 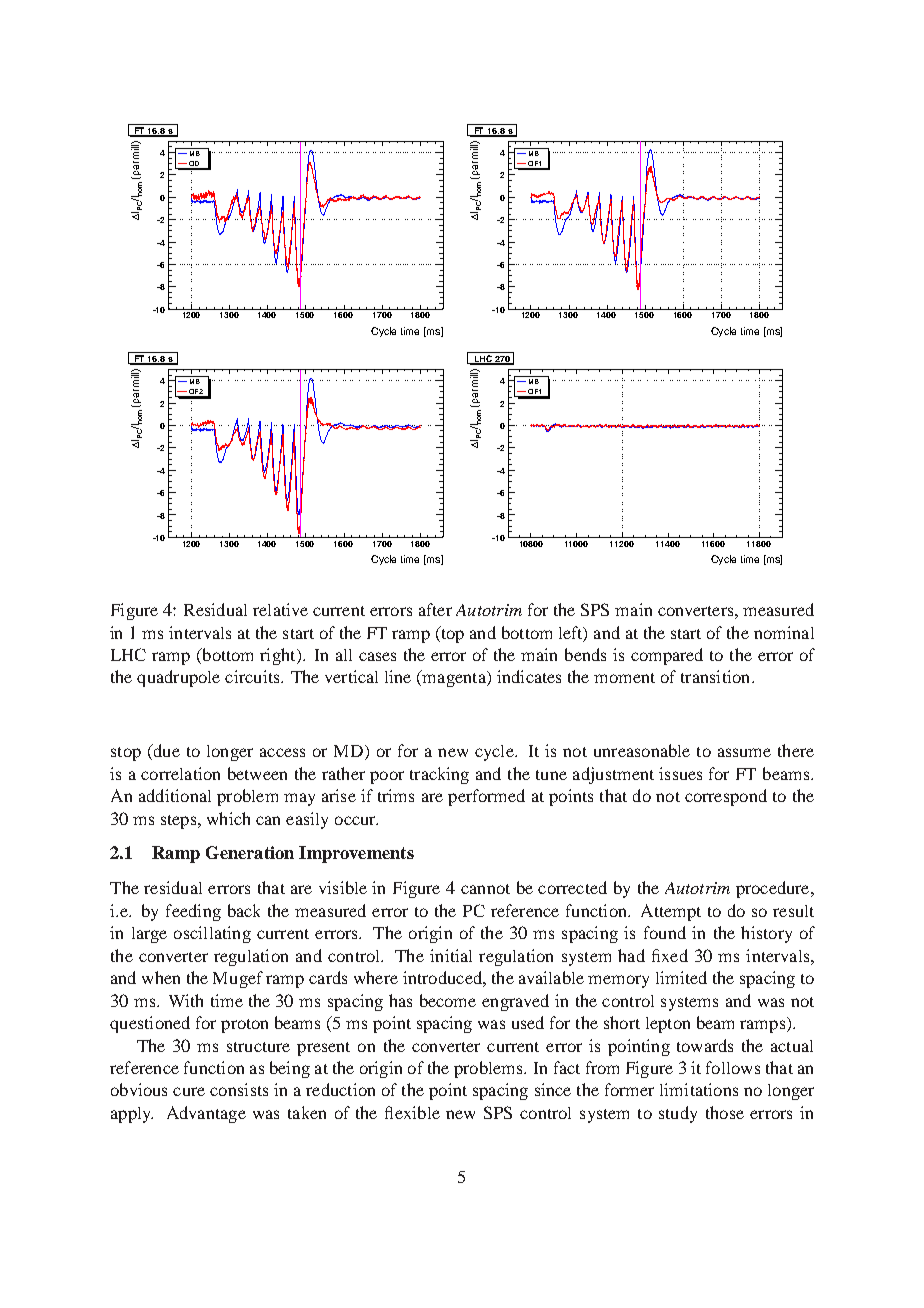 What do you see at coordinates (744, 752) in the document?
I see `assume` at bounding box center [744, 752].
